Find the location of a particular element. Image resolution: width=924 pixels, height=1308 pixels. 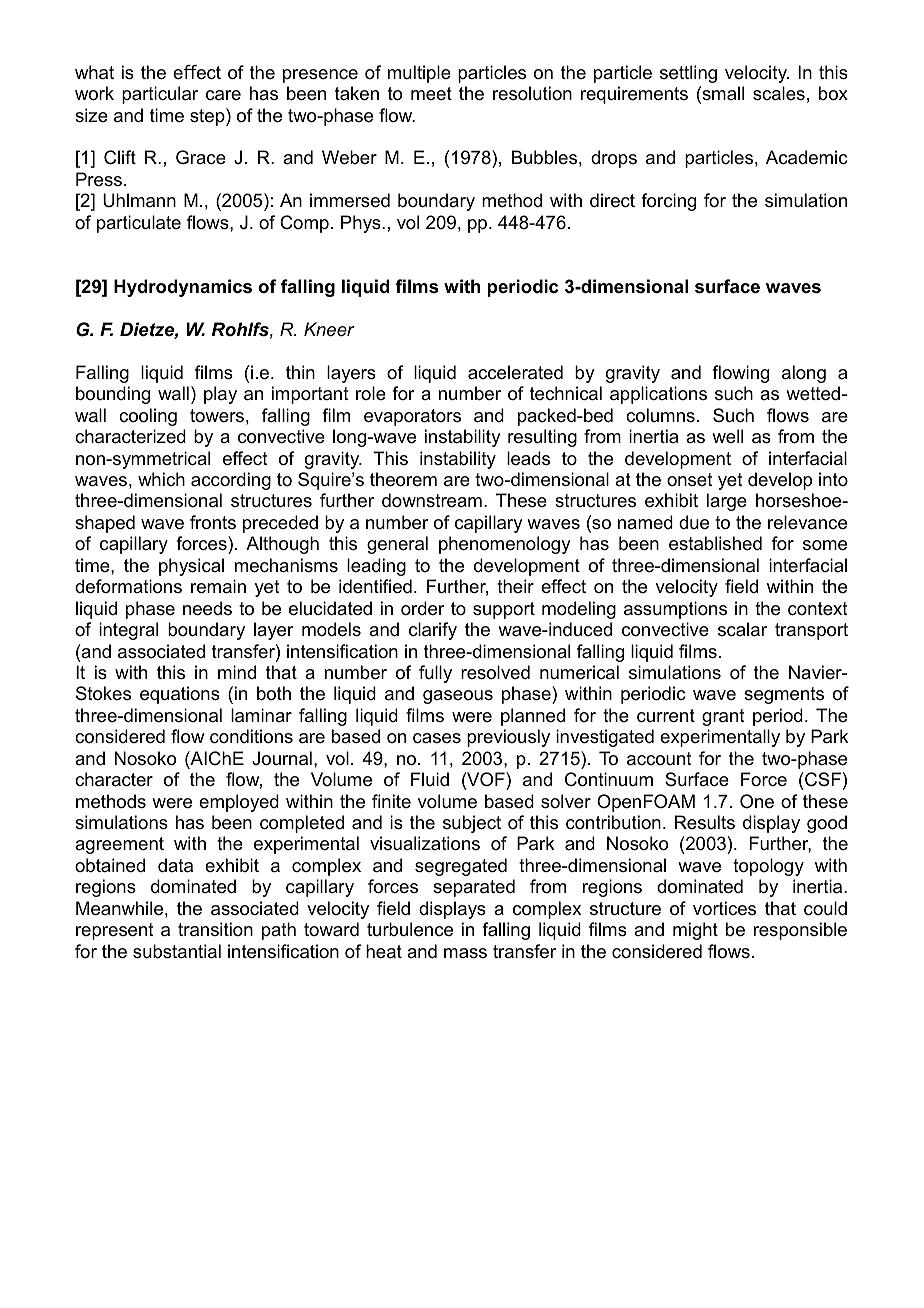

transition is located at coordinates (215, 929).
